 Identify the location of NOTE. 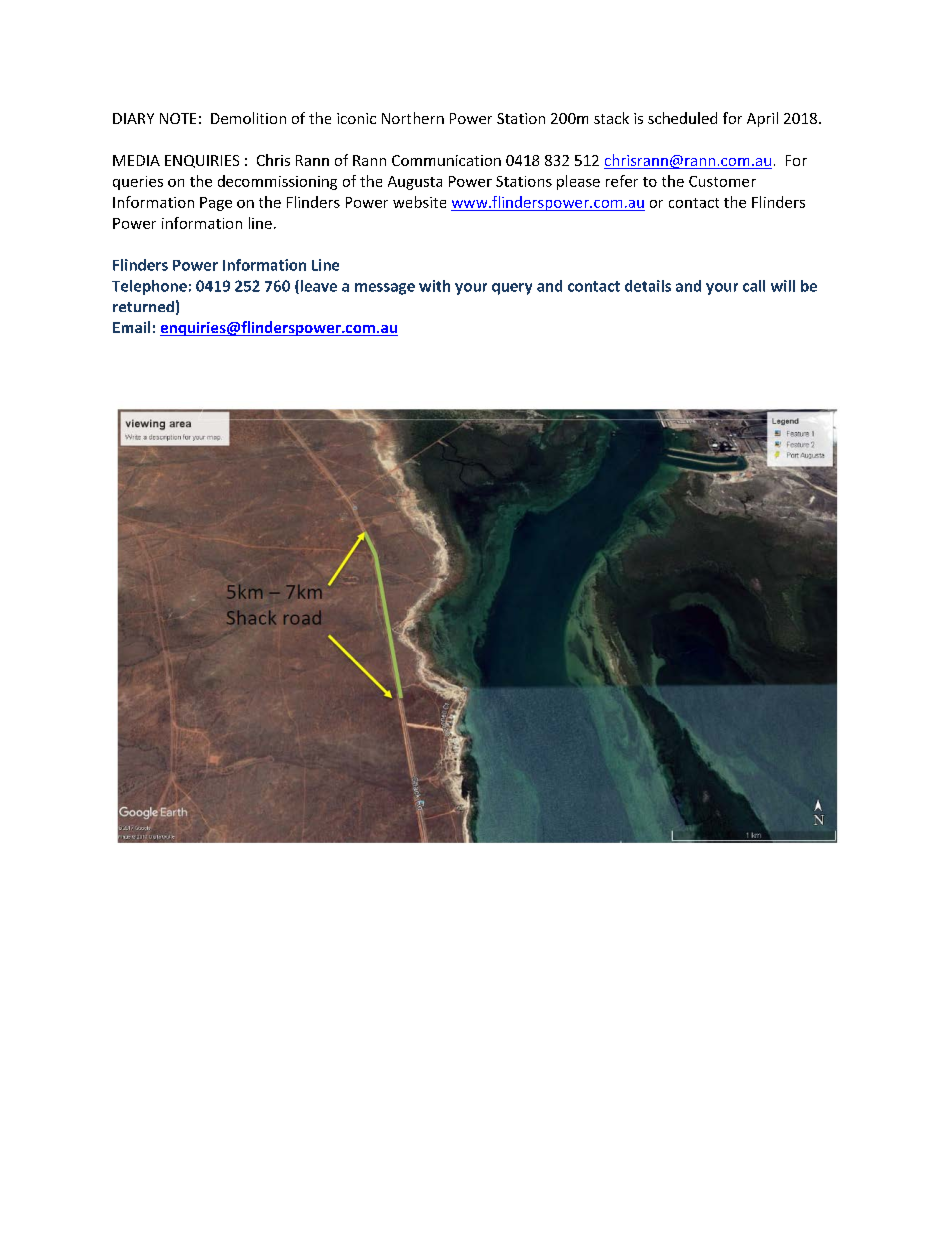
(178, 118).
